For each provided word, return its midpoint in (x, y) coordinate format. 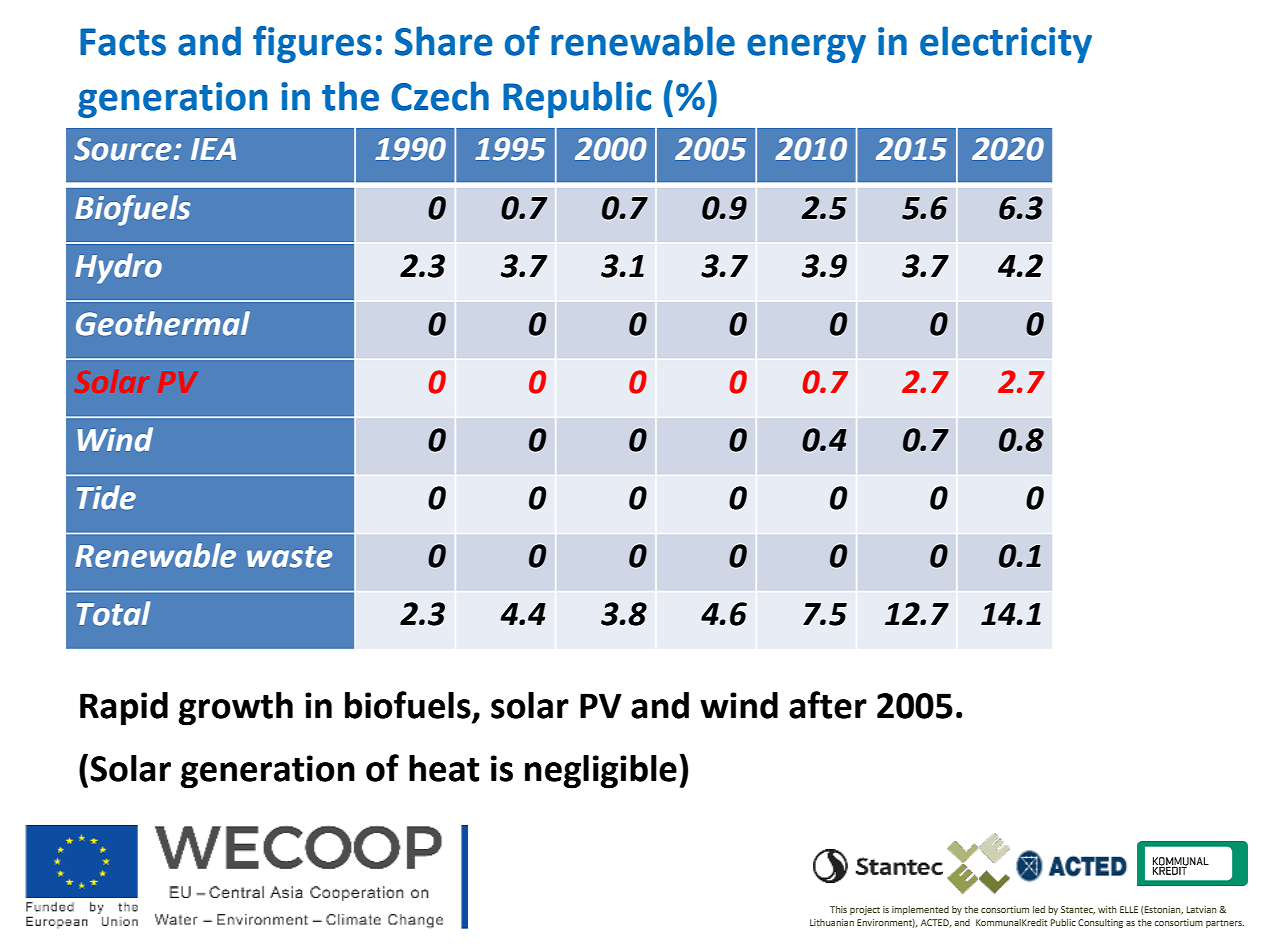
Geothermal (163, 323)
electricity (1006, 44)
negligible (601, 772)
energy (806, 48)
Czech (440, 96)
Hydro (118, 268)
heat (444, 768)
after (828, 705)
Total (114, 613)
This (838, 909)
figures (312, 44)
